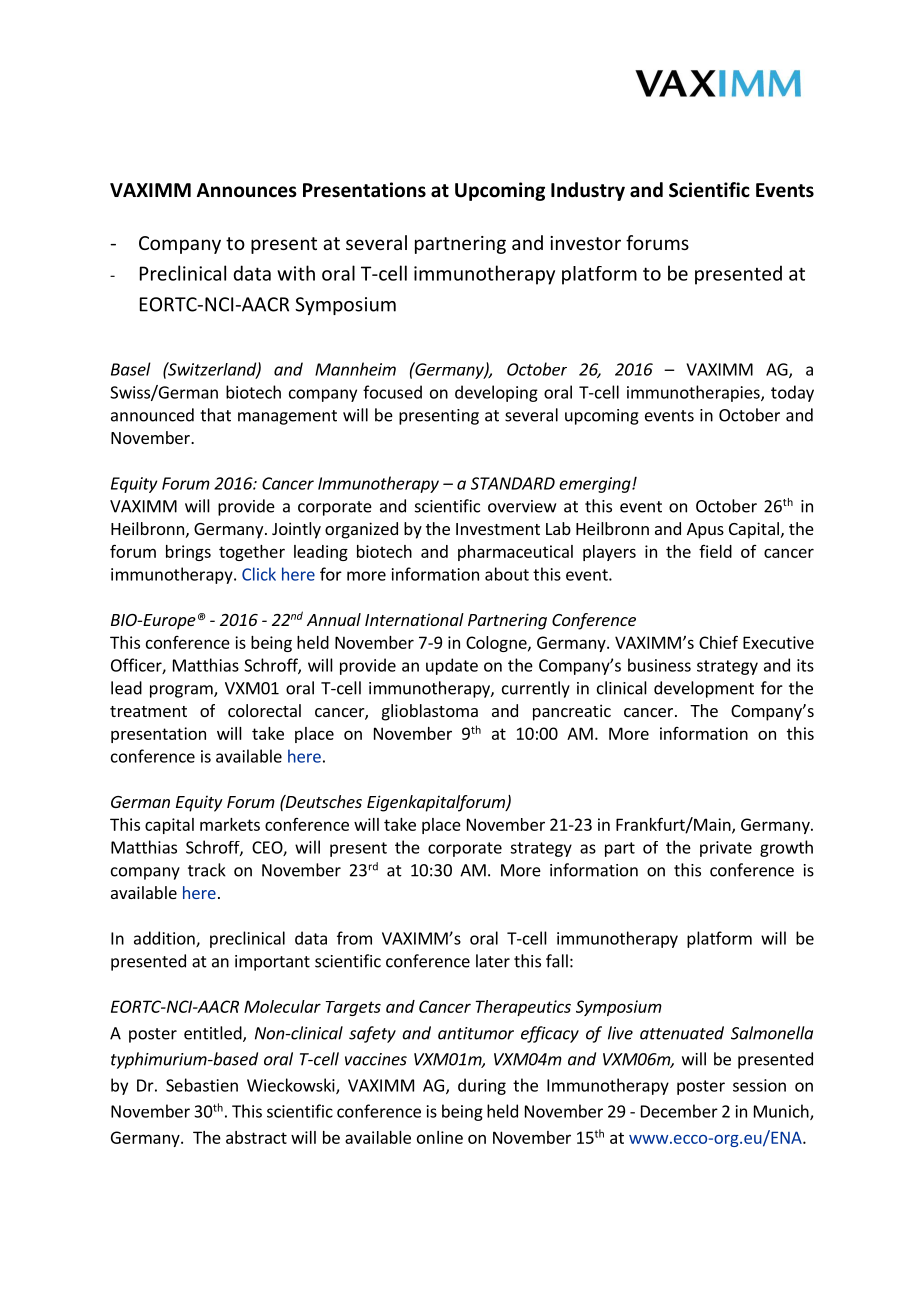 This image has height=1308, width=924. I want to click on private, so click(726, 849).
